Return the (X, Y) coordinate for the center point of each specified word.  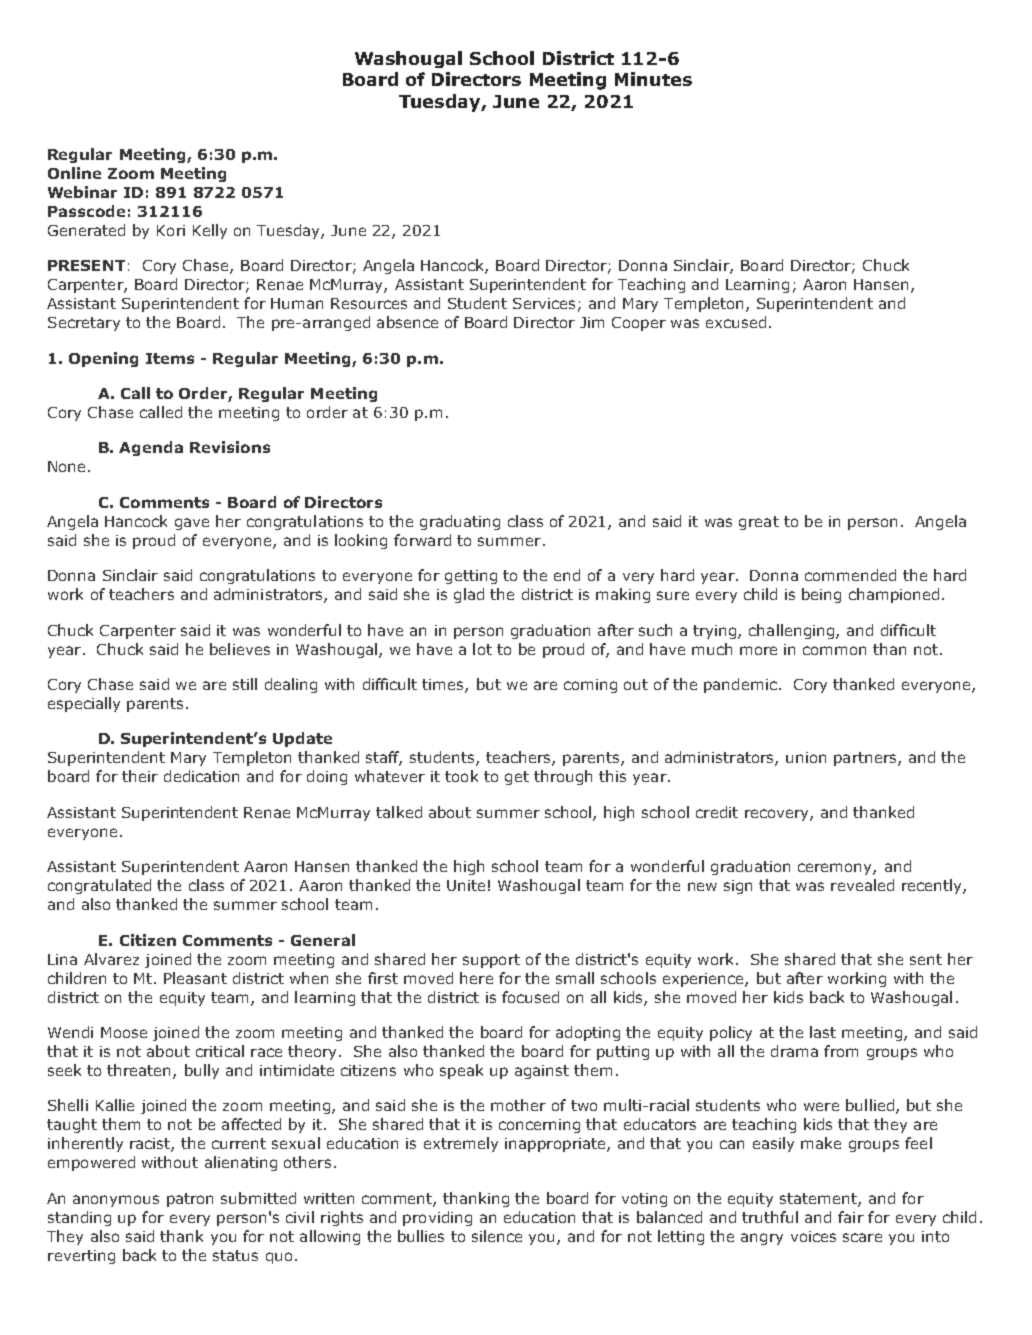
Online (74, 173)
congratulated (99, 886)
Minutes (653, 79)
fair (851, 1217)
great (759, 523)
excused (736, 322)
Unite (466, 885)
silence (497, 1236)
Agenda (151, 448)
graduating (460, 522)
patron (190, 1200)
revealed (862, 885)
